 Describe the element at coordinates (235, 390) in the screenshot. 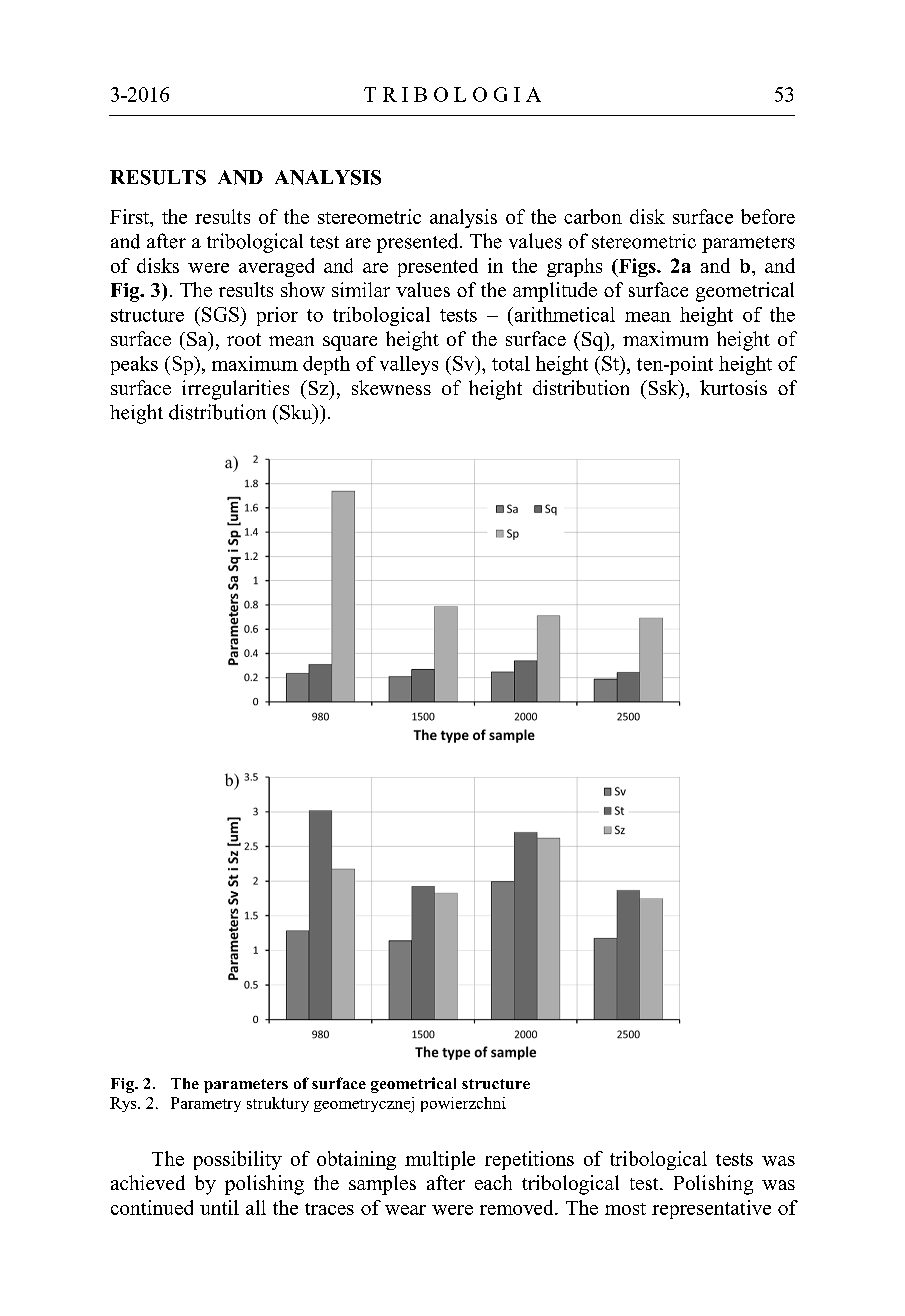

I see `irregularities` at that location.
